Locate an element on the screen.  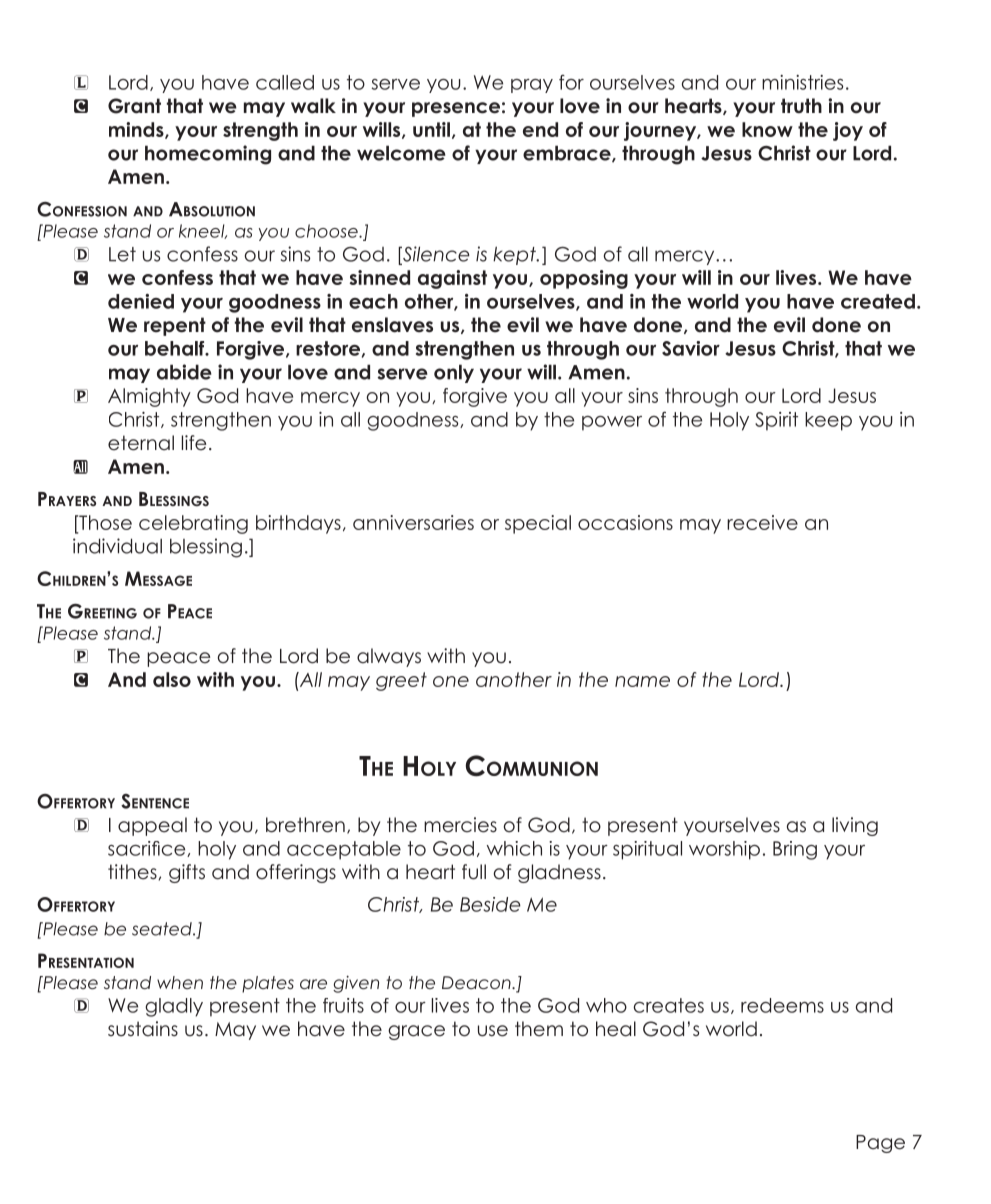
sustains is located at coordinates (143, 1029).
